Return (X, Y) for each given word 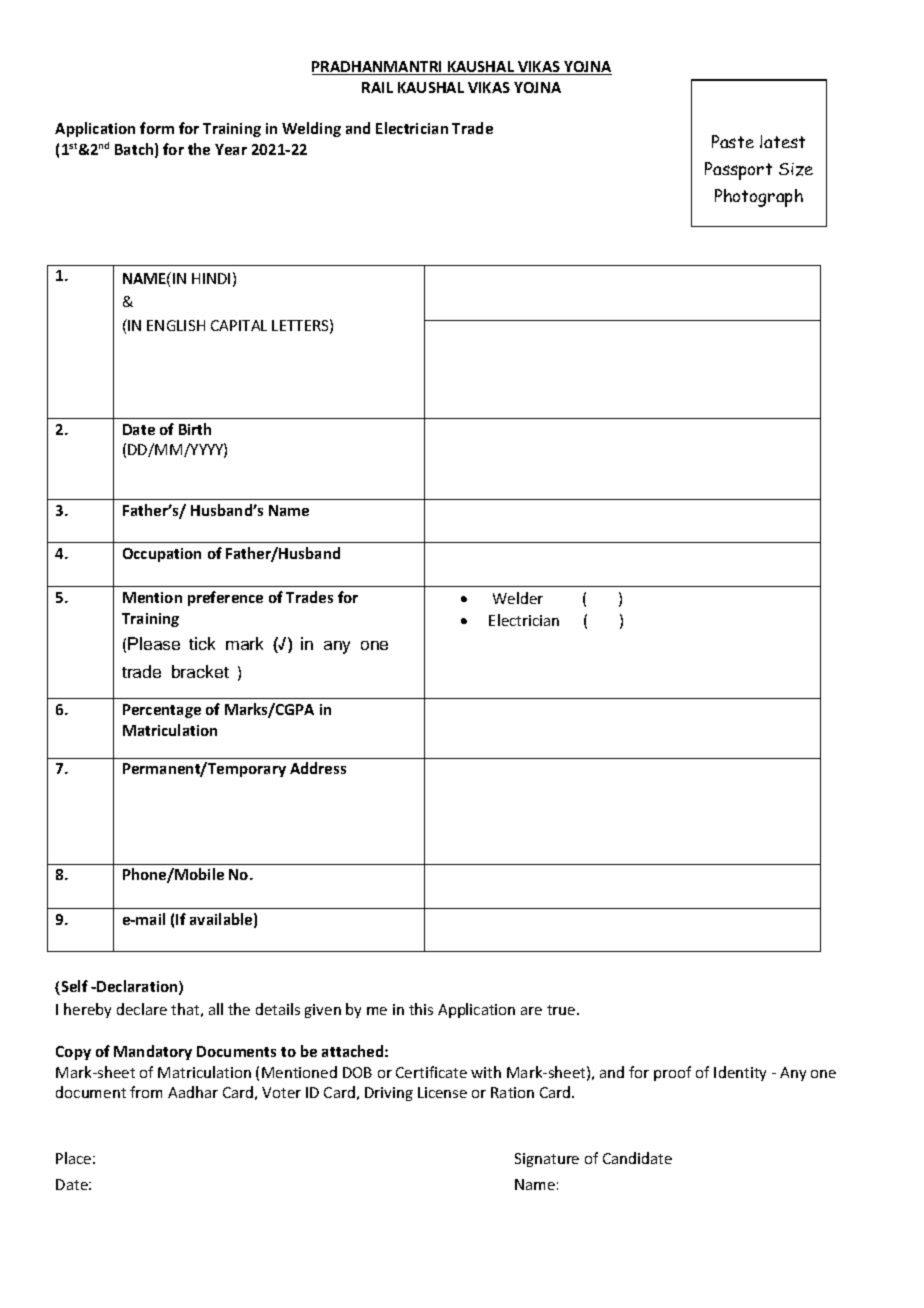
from (146, 1092)
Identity (740, 1073)
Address (318, 768)
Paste (733, 141)
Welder (518, 598)
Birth (195, 429)
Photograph (759, 198)
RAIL (377, 87)
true (562, 1010)
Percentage (162, 711)
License (442, 1092)
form (157, 128)
